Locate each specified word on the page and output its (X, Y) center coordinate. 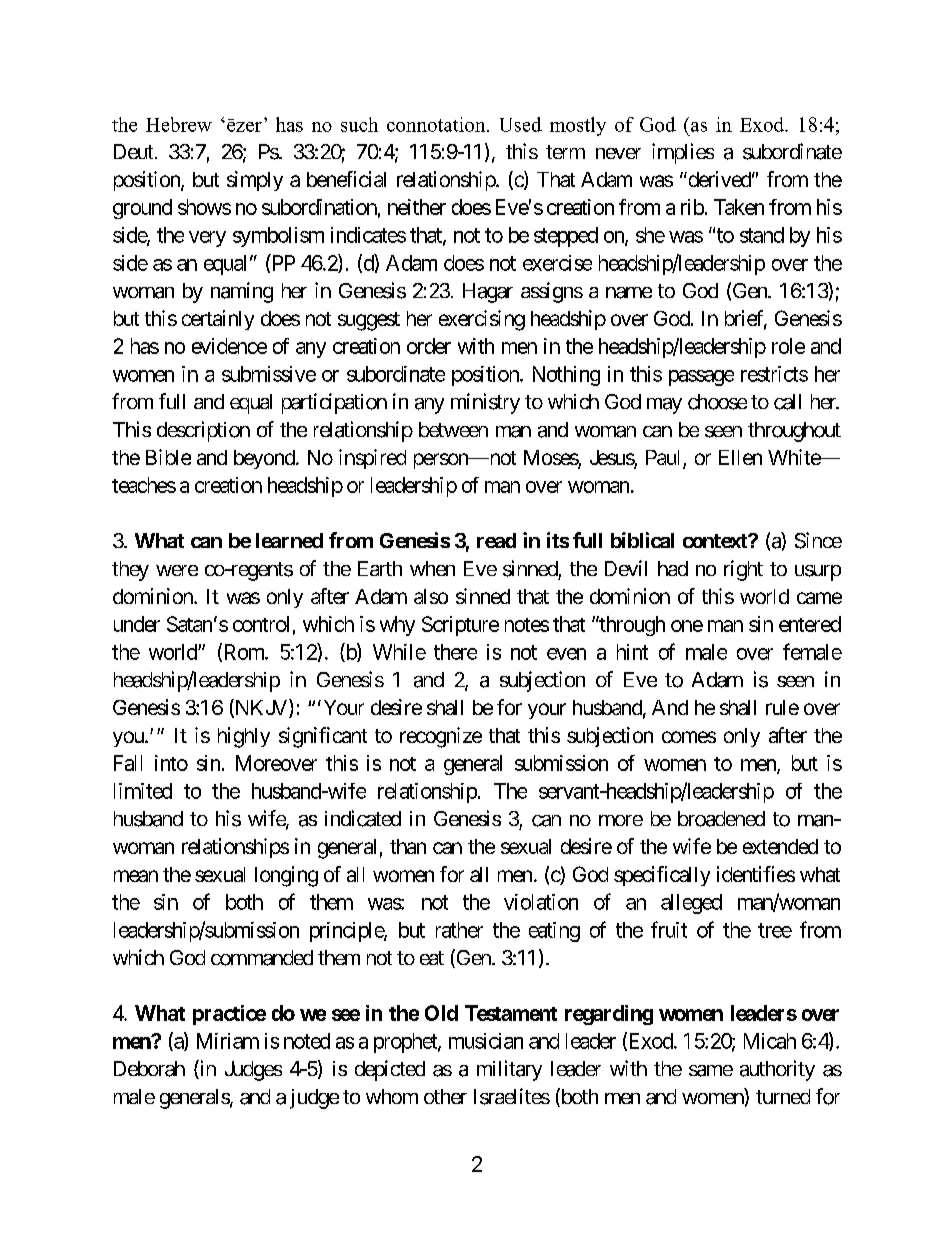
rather (459, 930)
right (743, 570)
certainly (218, 320)
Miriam (228, 1041)
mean (136, 876)
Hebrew (179, 124)
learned (289, 540)
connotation (437, 124)
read (496, 540)
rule (782, 707)
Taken (739, 207)
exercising (482, 320)
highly (244, 737)
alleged (691, 904)
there (455, 652)
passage (701, 378)
